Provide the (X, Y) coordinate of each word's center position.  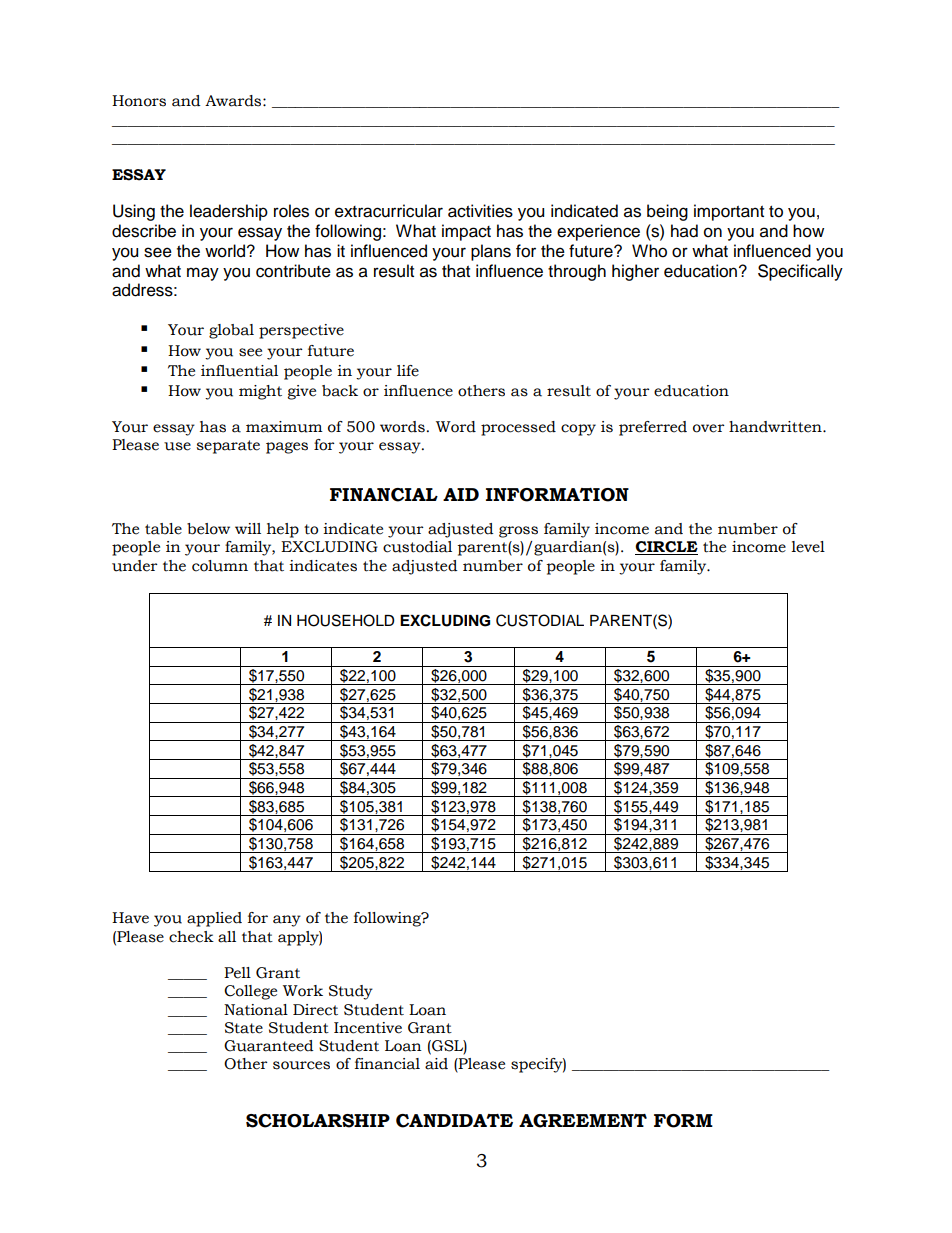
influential (239, 371)
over (709, 428)
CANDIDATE (454, 1121)
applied (214, 919)
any (287, 921)
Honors (139, 101)
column (220, 566)
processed (518, 428)
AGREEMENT (583, 1121)
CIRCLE (666, 548)
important (729, 212)
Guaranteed (269, 1046)
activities (480, 211)
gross (518, 532)
